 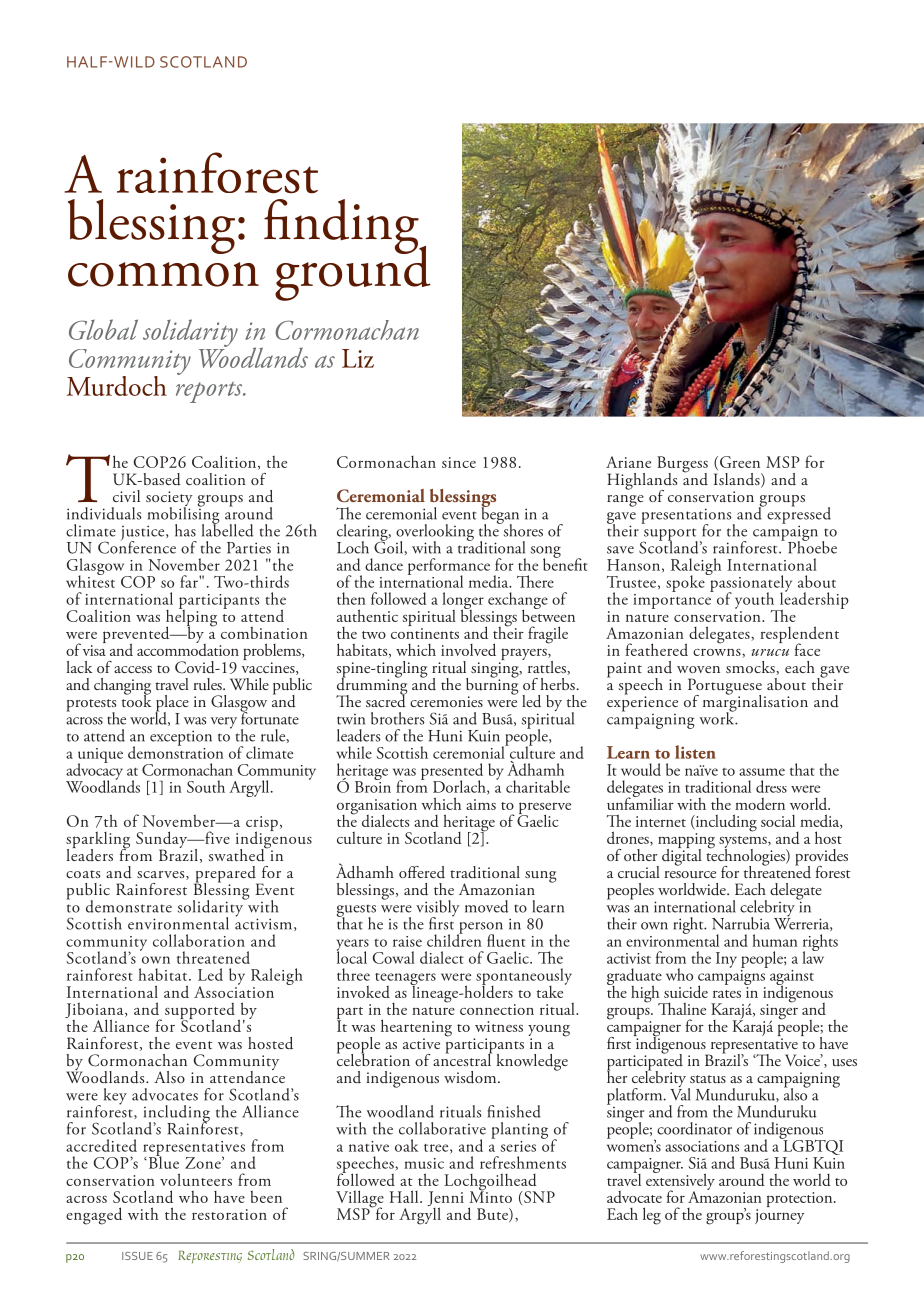 What do you see at coordinates (238, 854) in the screenshot?
I see `swathed` at bounding box center [238, 854].
